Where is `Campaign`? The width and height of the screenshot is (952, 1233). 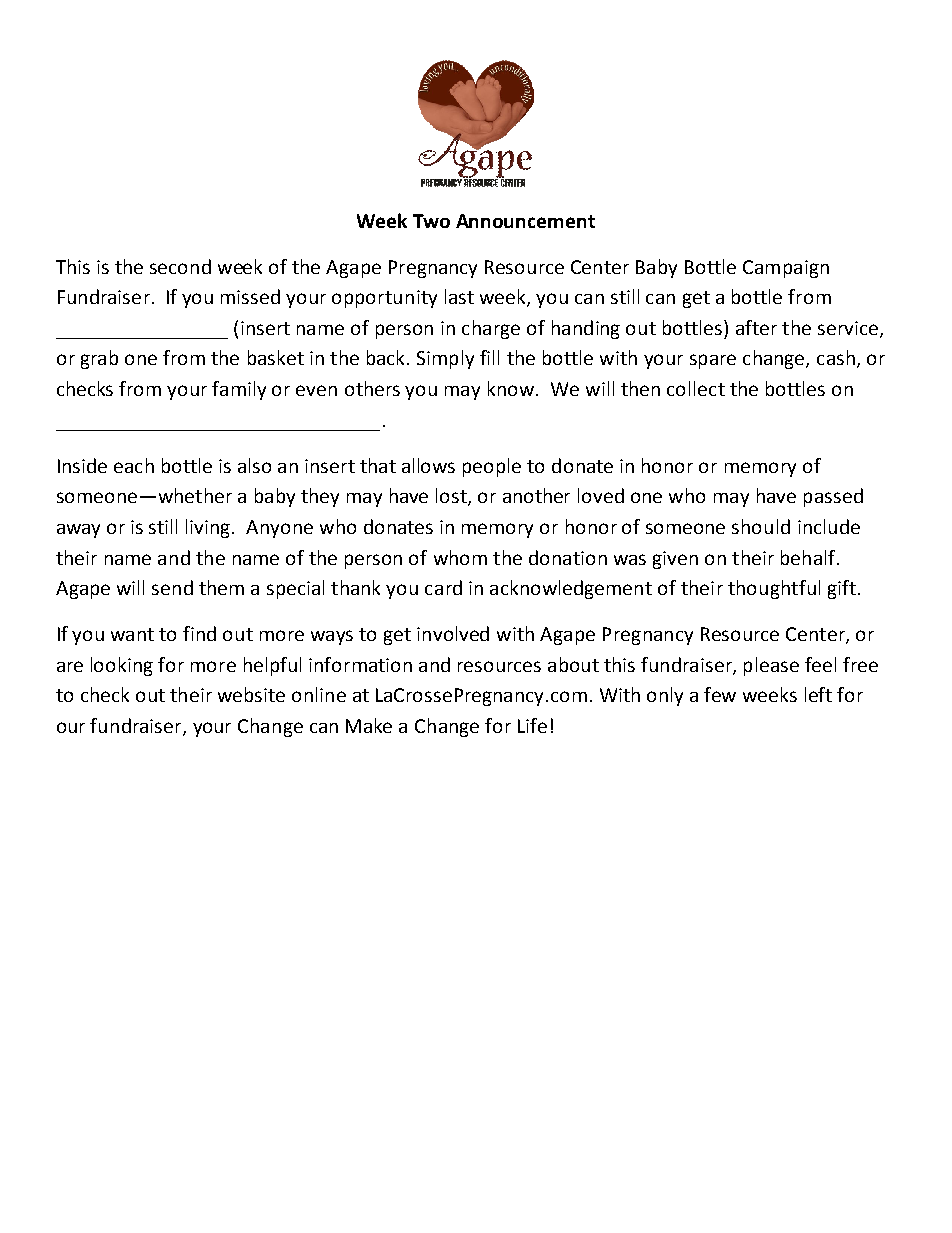
Campaign is located at coordinates (786, 269).
